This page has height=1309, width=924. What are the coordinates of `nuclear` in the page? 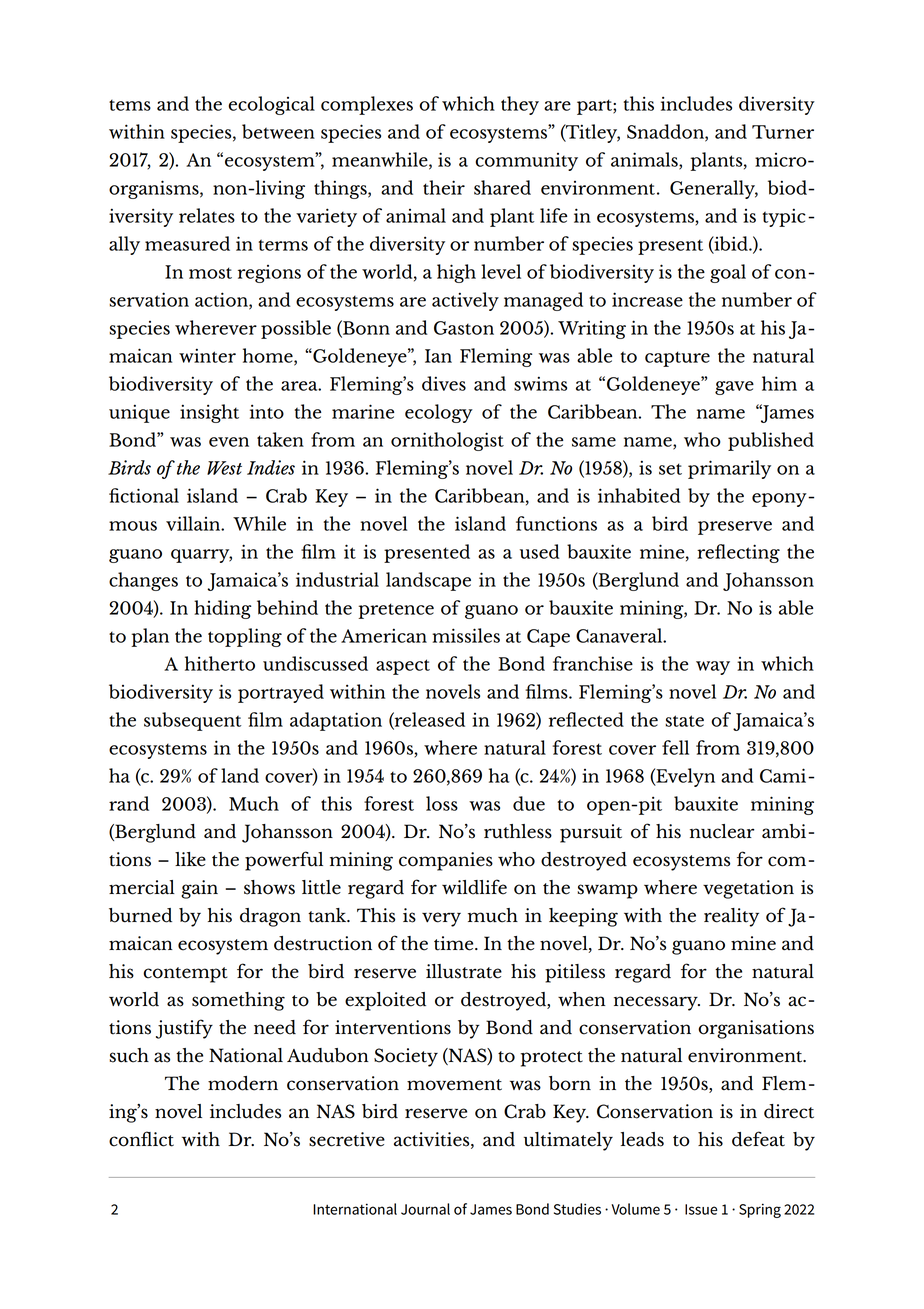 It's located at (722, 831).
